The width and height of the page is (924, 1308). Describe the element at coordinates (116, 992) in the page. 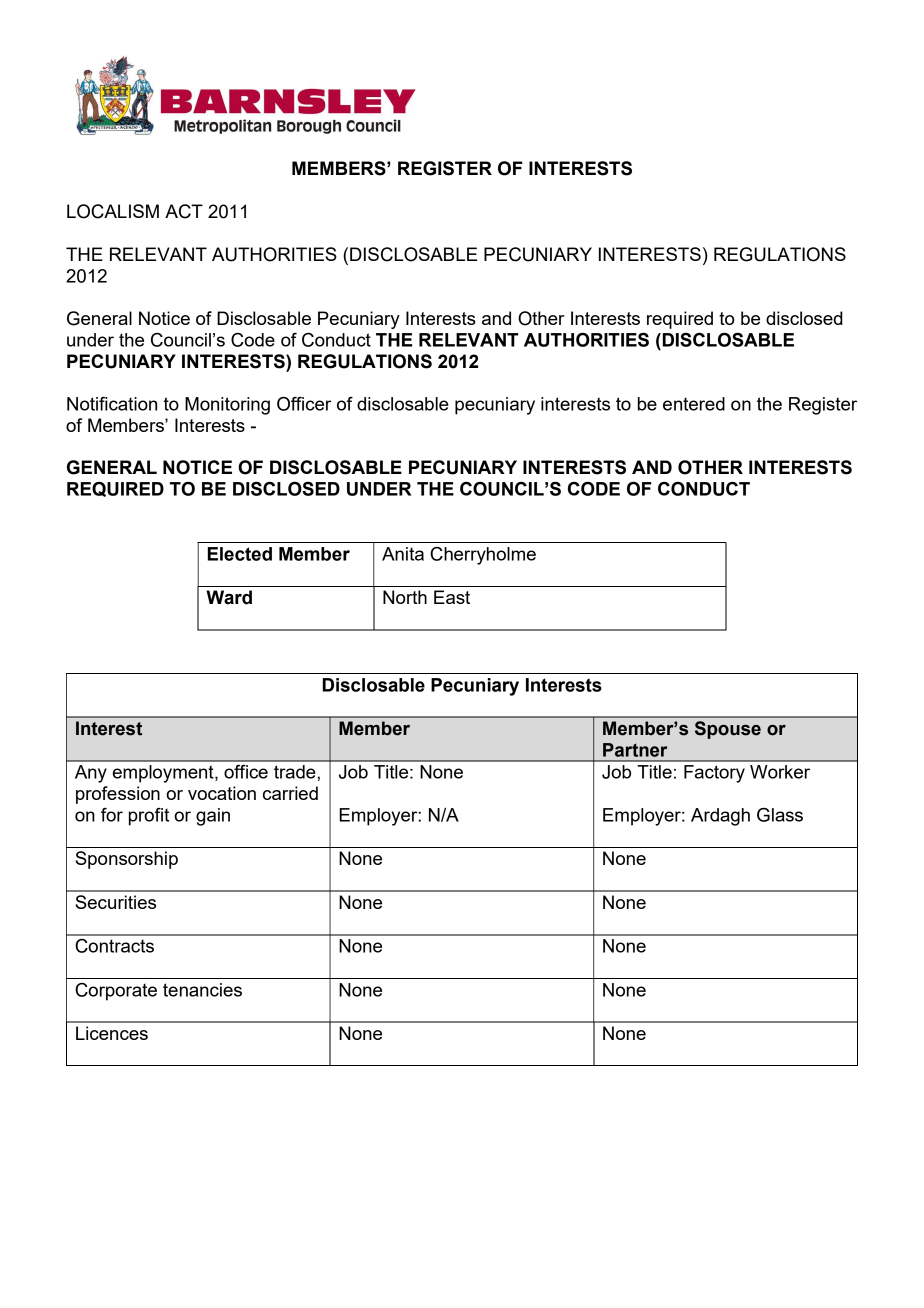

I see `Corporate` at that location.
